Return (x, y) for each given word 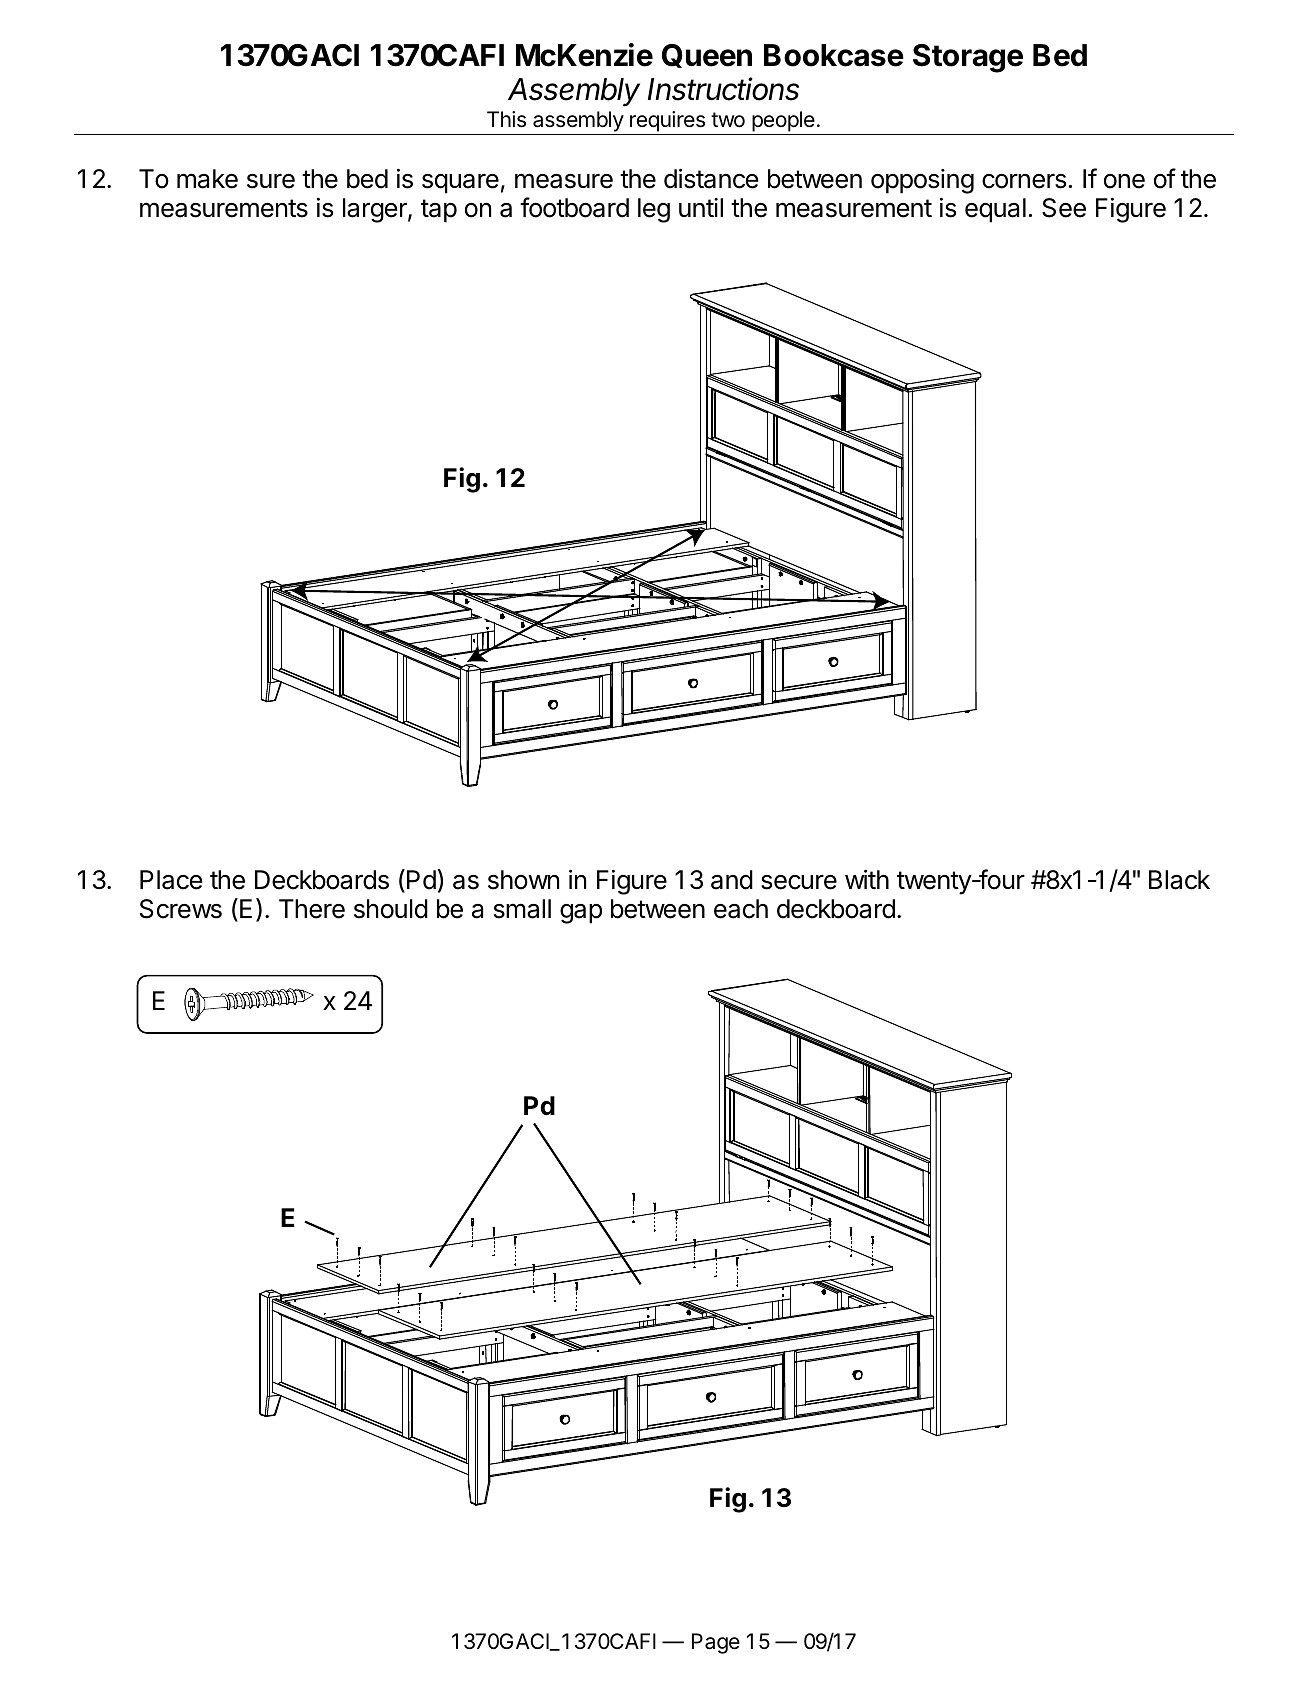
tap (439, 211)
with (867, 879)
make (207, 179)
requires (667, 121)
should (391, 909)
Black (1179, 880)
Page (716, 1643)
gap (581, 914)
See (1064, 208)
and (732, 880)
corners (1024, 181)
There (312, 909)
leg (654, 210)
